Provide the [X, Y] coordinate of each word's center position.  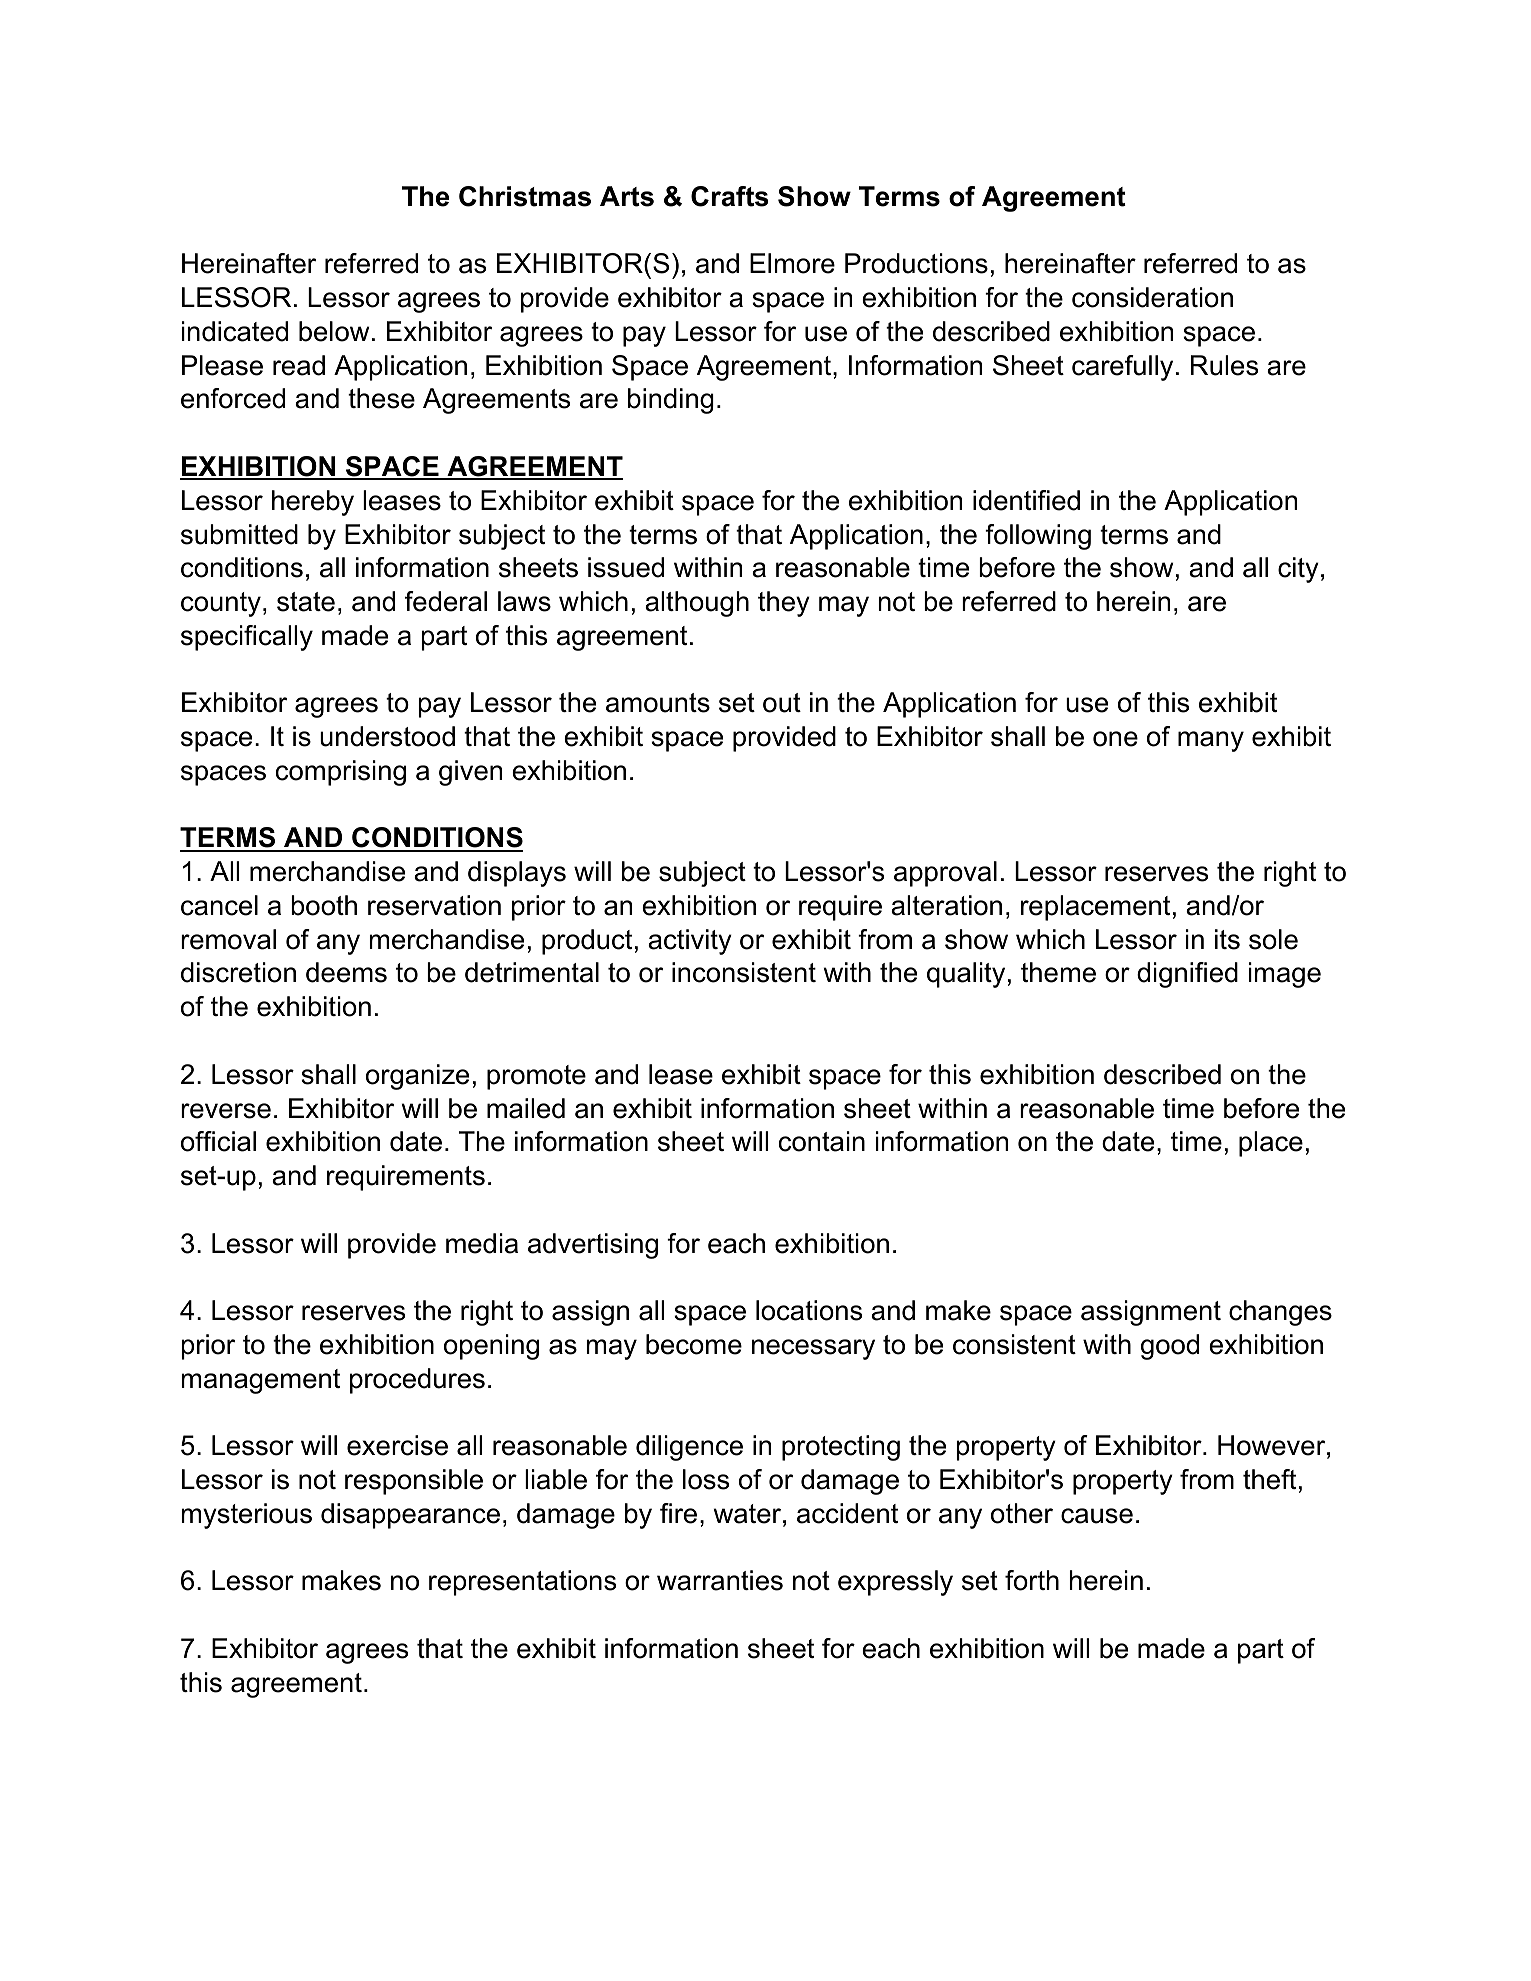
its [1227, 939]
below [334, 331]
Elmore [792, 263]
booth [324, 905]
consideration [1152, 297]
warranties [720, 1580]
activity [690, 942]
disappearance [410, 1516]
